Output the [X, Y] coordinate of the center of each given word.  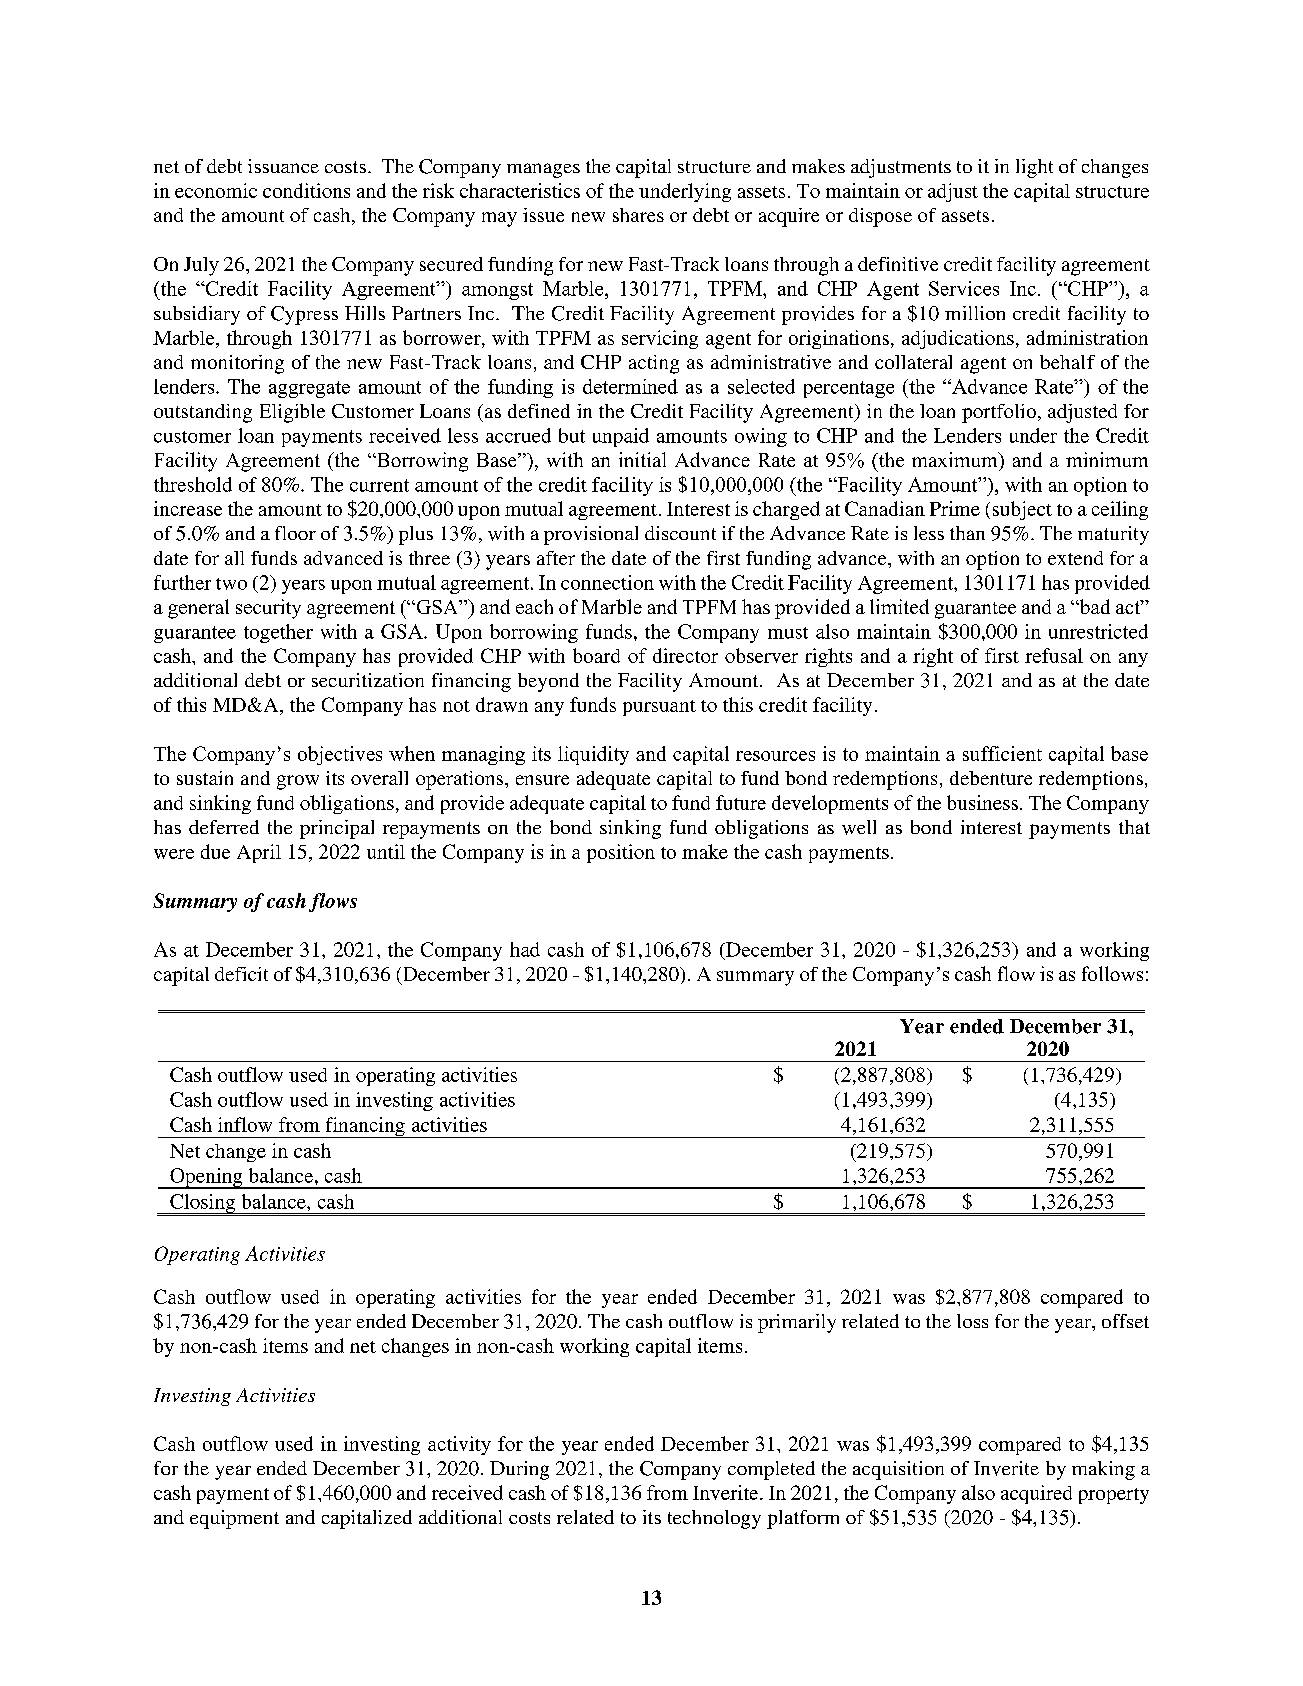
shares [638, 215]
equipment [234, 1519]
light [1034, 168]
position [621, 853]
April [259, 853]
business [982, 802]
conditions [306, 190]
